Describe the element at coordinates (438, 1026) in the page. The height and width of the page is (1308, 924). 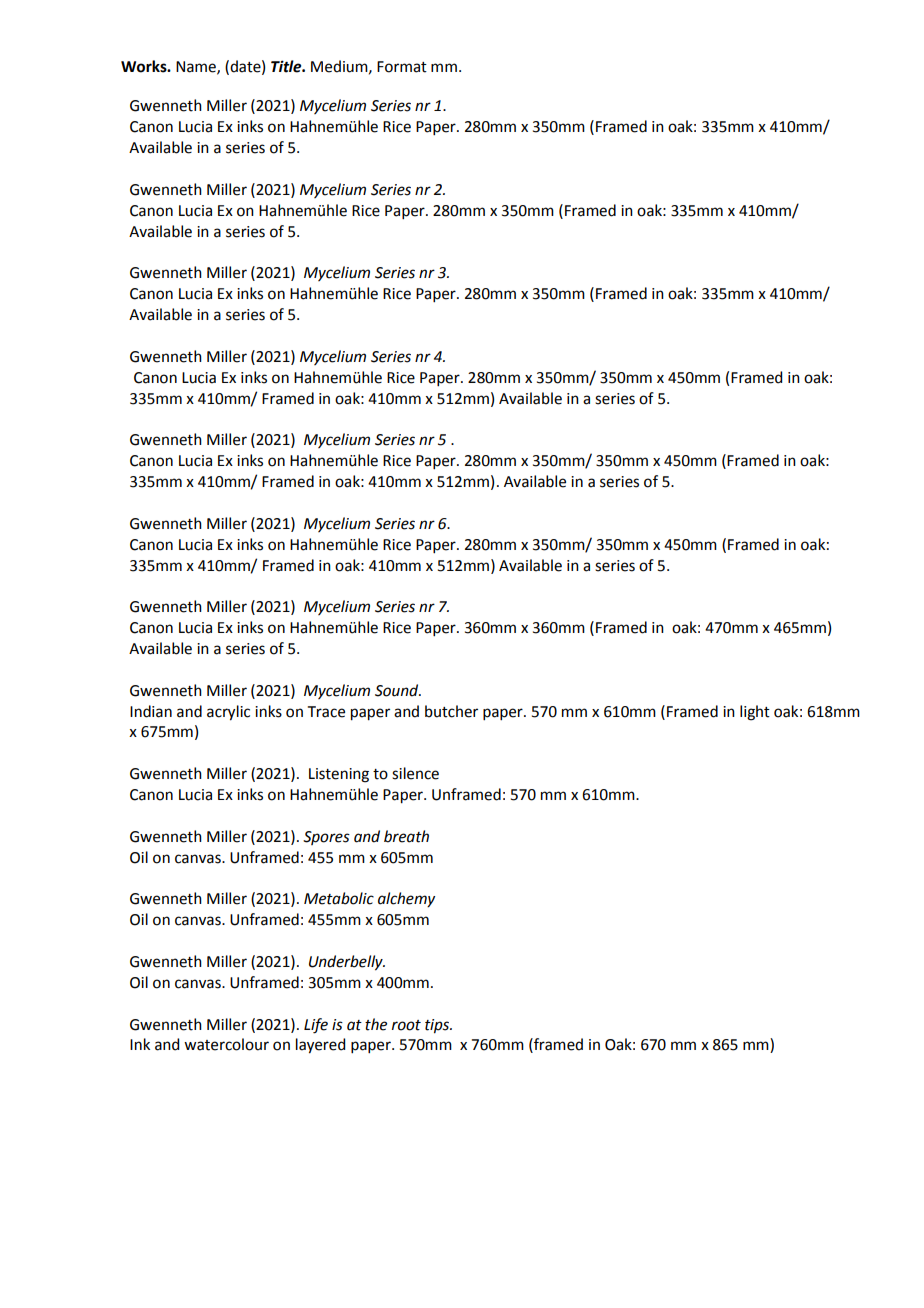
I see `tips` at that location.
